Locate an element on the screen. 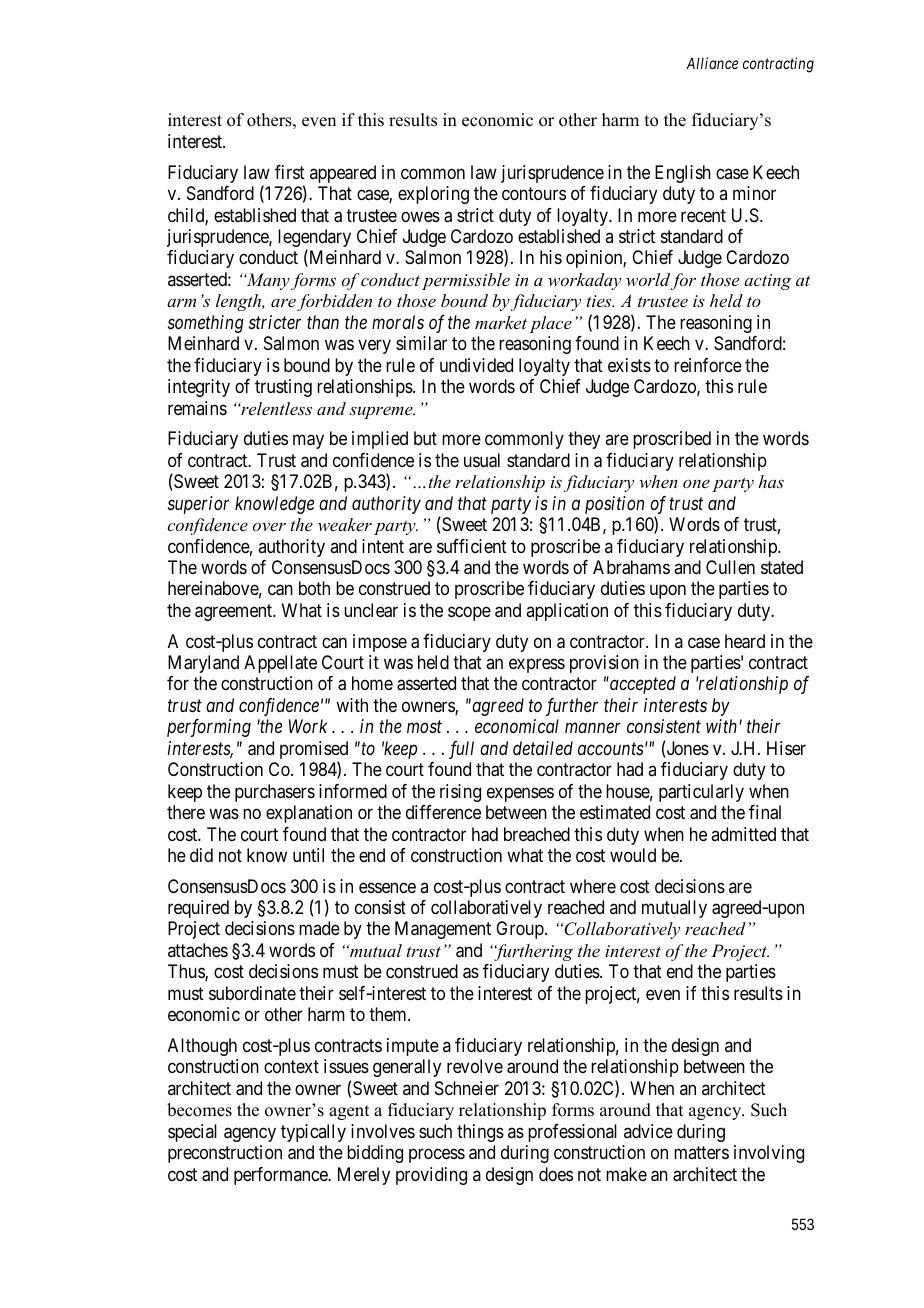  performance is located at coordinates (282, 1176).
